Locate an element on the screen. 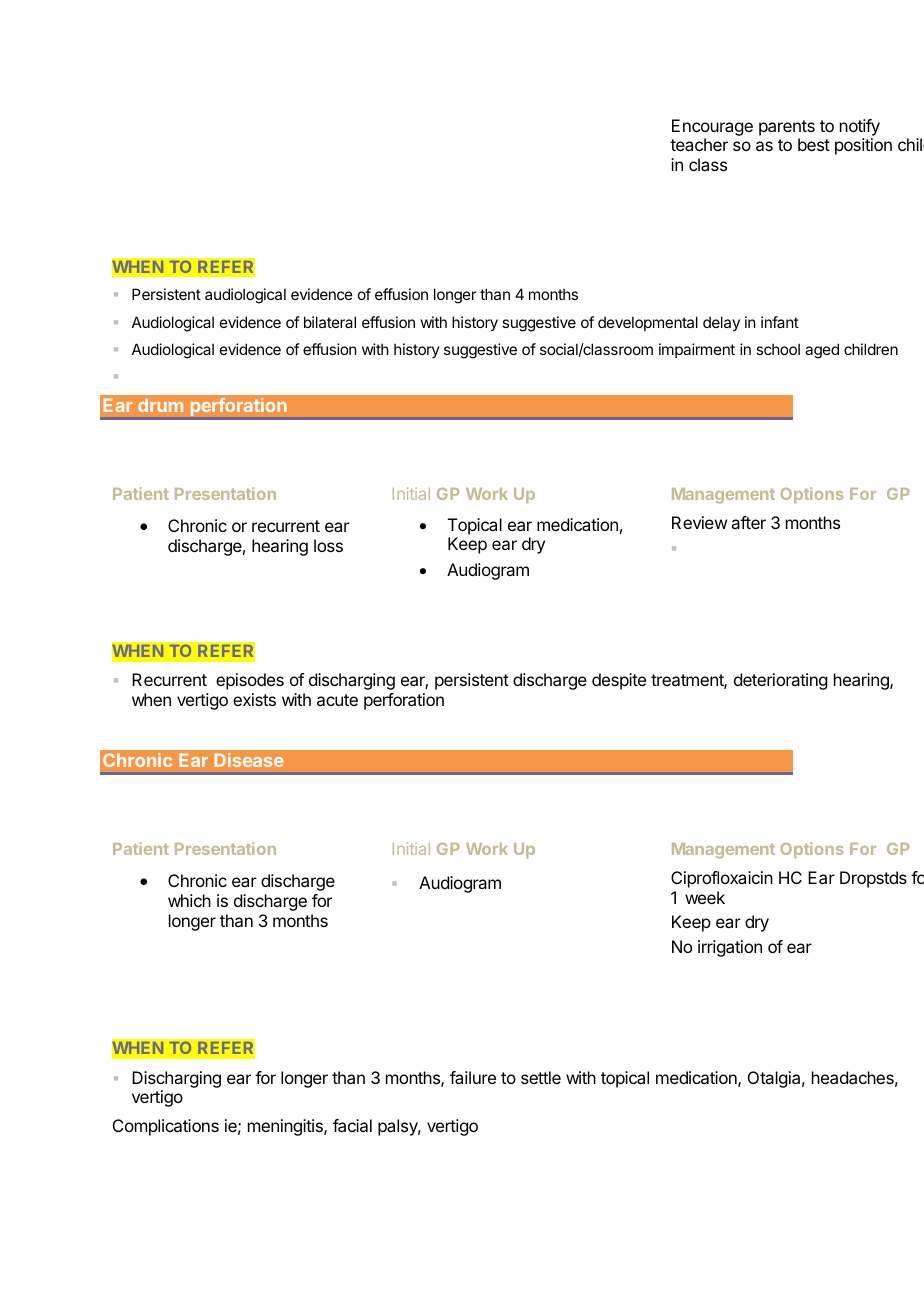  best is located at coordinates (814, 144).
